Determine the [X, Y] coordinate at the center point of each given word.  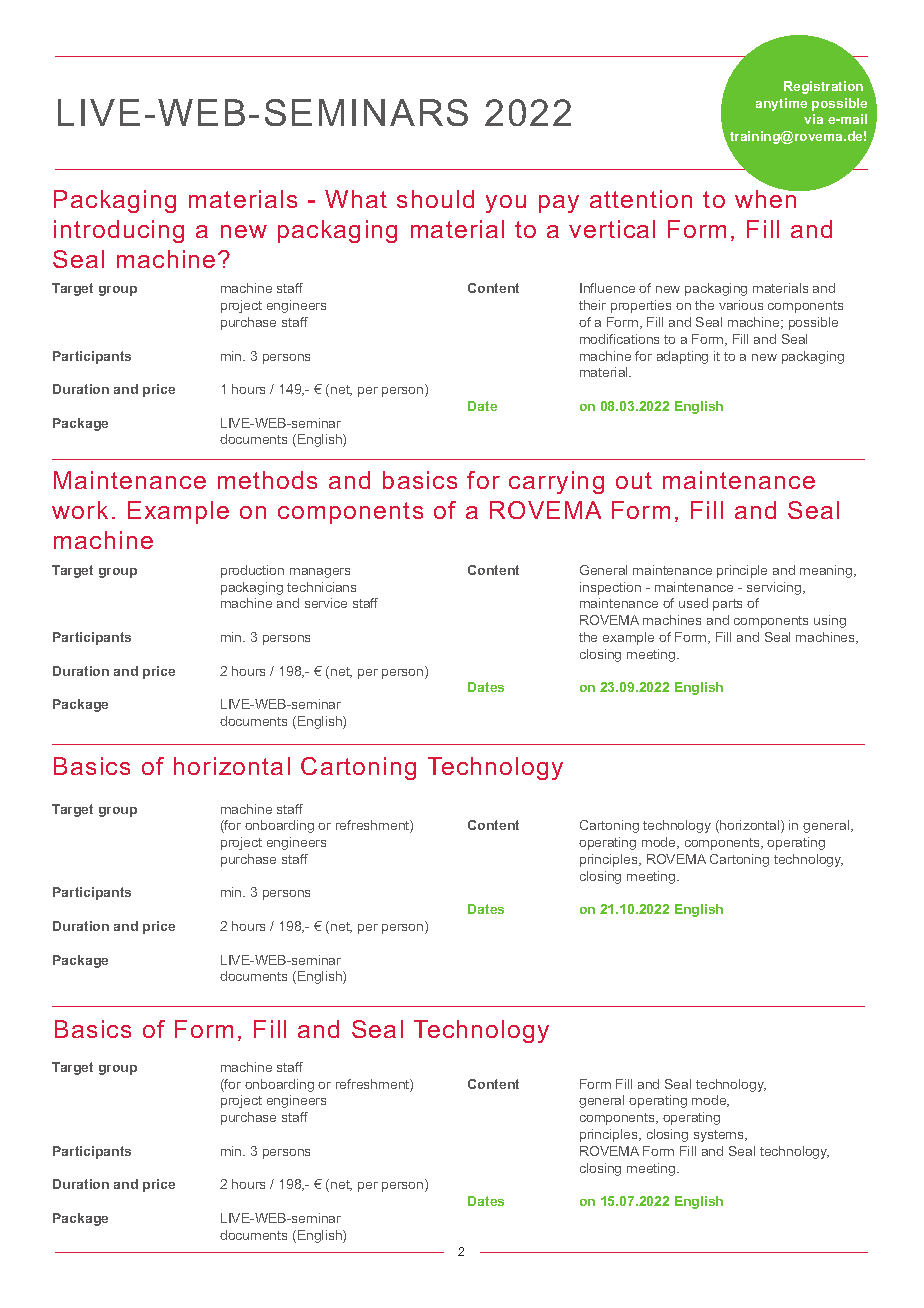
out [634, 480]
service [326, 603]
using [830, 621]
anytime [781, 104]
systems [720, 1136]
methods [267, 480]
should [435, 199]
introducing [119, 231]
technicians [321, 587]
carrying [556, 482]
